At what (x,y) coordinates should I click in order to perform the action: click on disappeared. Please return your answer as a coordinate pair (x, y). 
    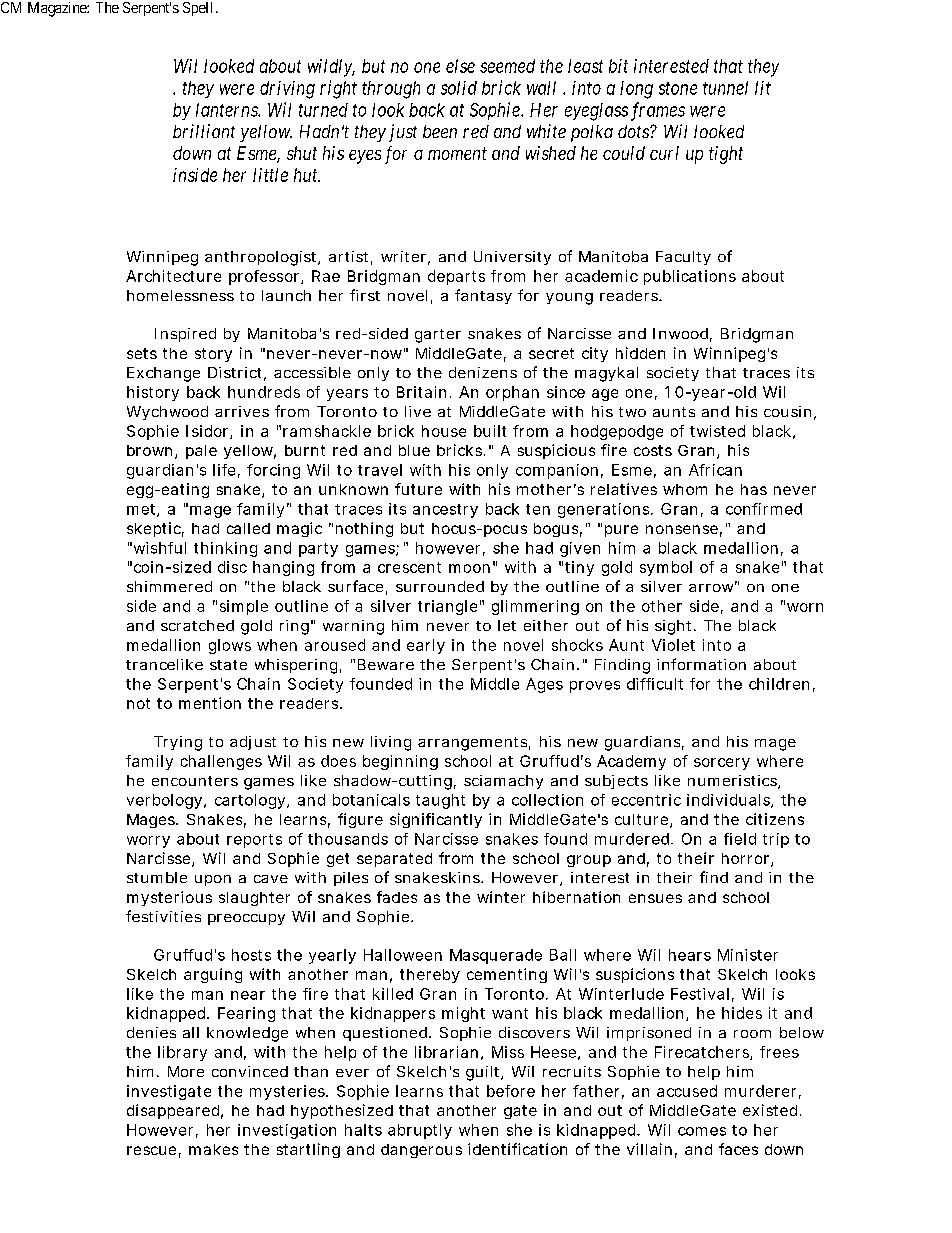
    Looking at the image, I should click on (173, 1111).
